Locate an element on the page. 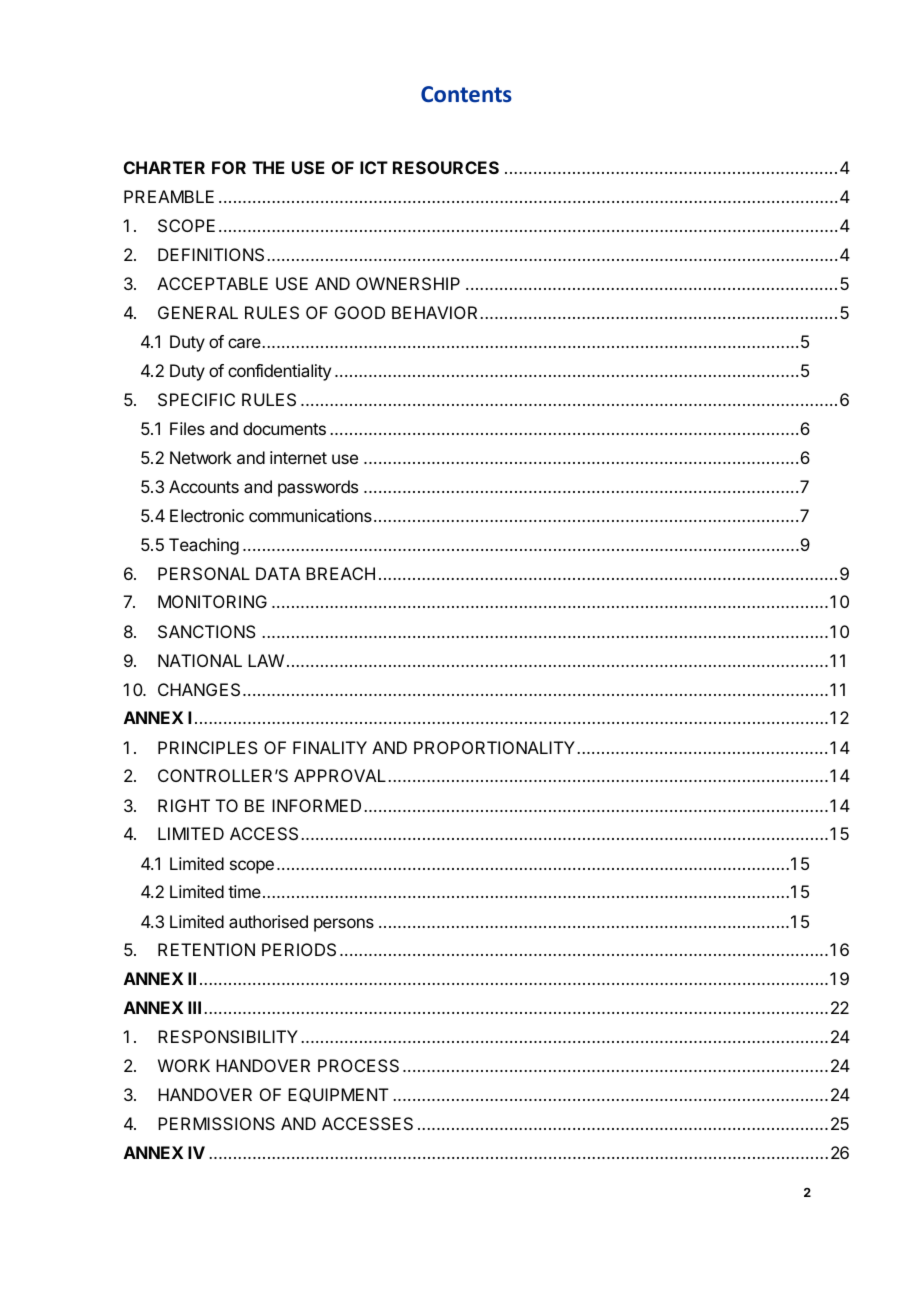 The image size is (924, 1308). PRINCIPLES is located at coordinates (208, 747).
